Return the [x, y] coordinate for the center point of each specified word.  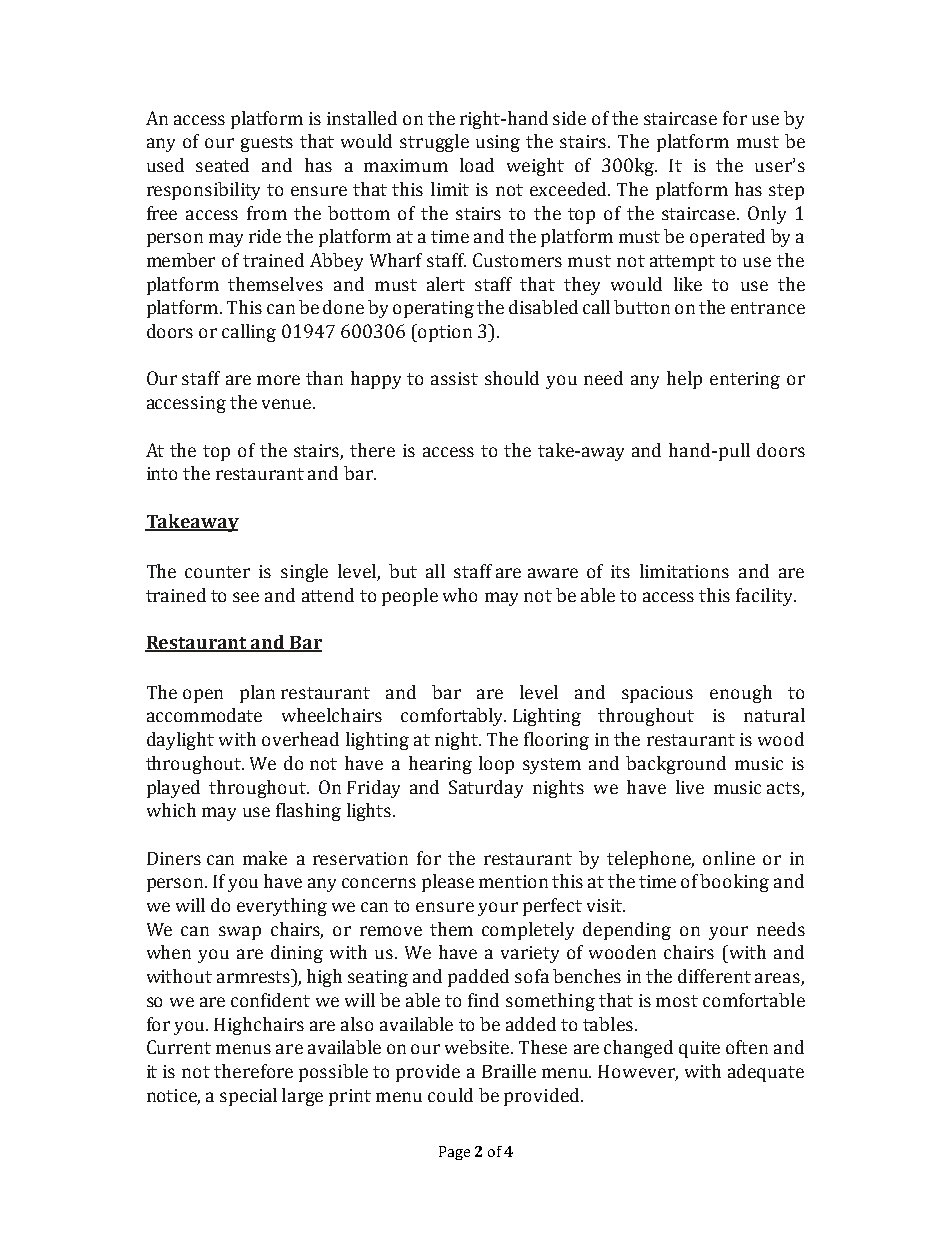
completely [528, 931]
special [248, 1097]
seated [222, 165]
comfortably [453, 717]
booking [734, 883]
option [444, 333]
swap [240, 933]
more [278, 380]
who [460, 595]
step [786, 192]
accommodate [204, 715]
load [477, 165]
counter [217, 572]
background [676, 765]
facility [766, 597]
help [684, 380]
